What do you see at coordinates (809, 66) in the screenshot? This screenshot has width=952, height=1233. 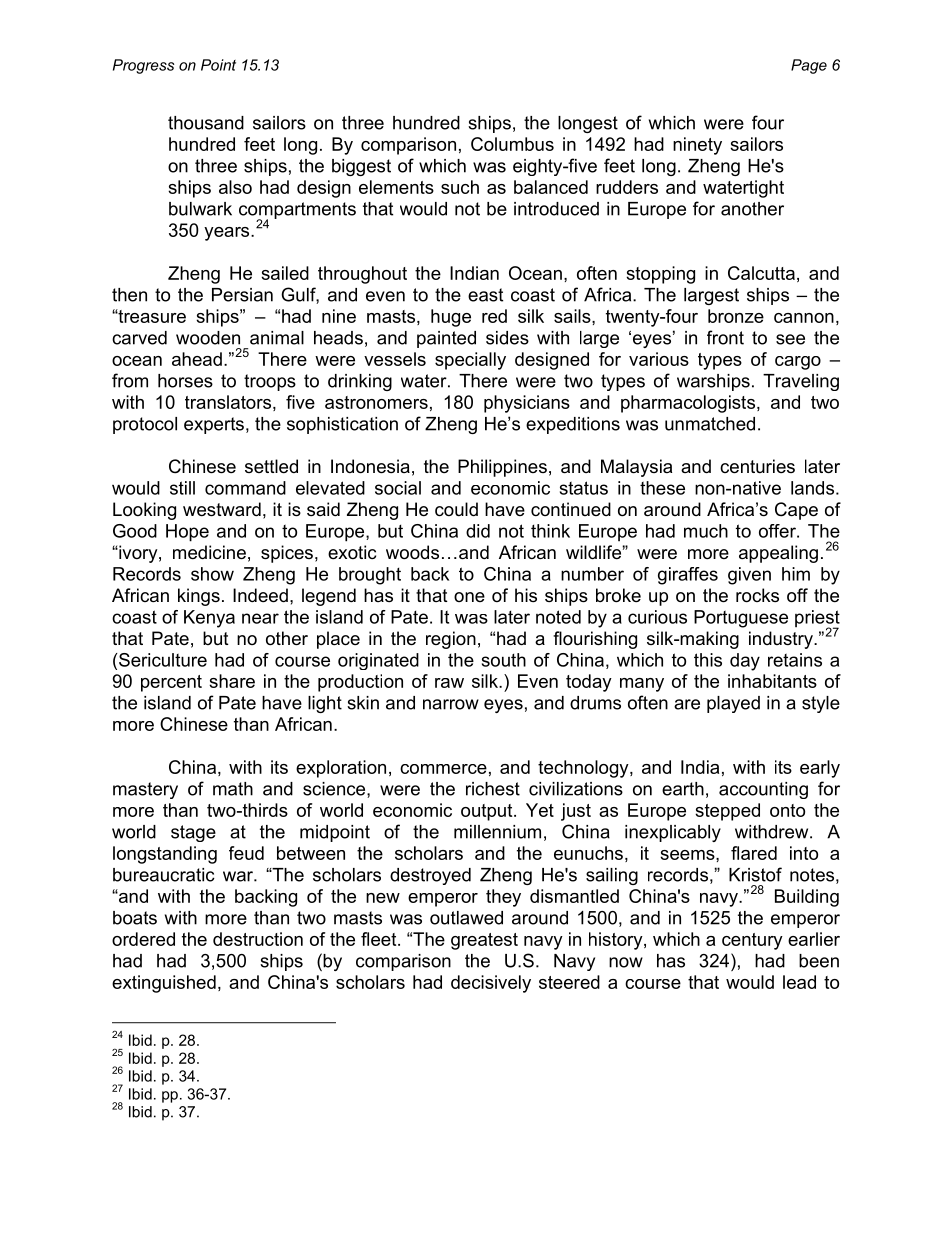 I see `Page` at bounding box center [809, 66].
